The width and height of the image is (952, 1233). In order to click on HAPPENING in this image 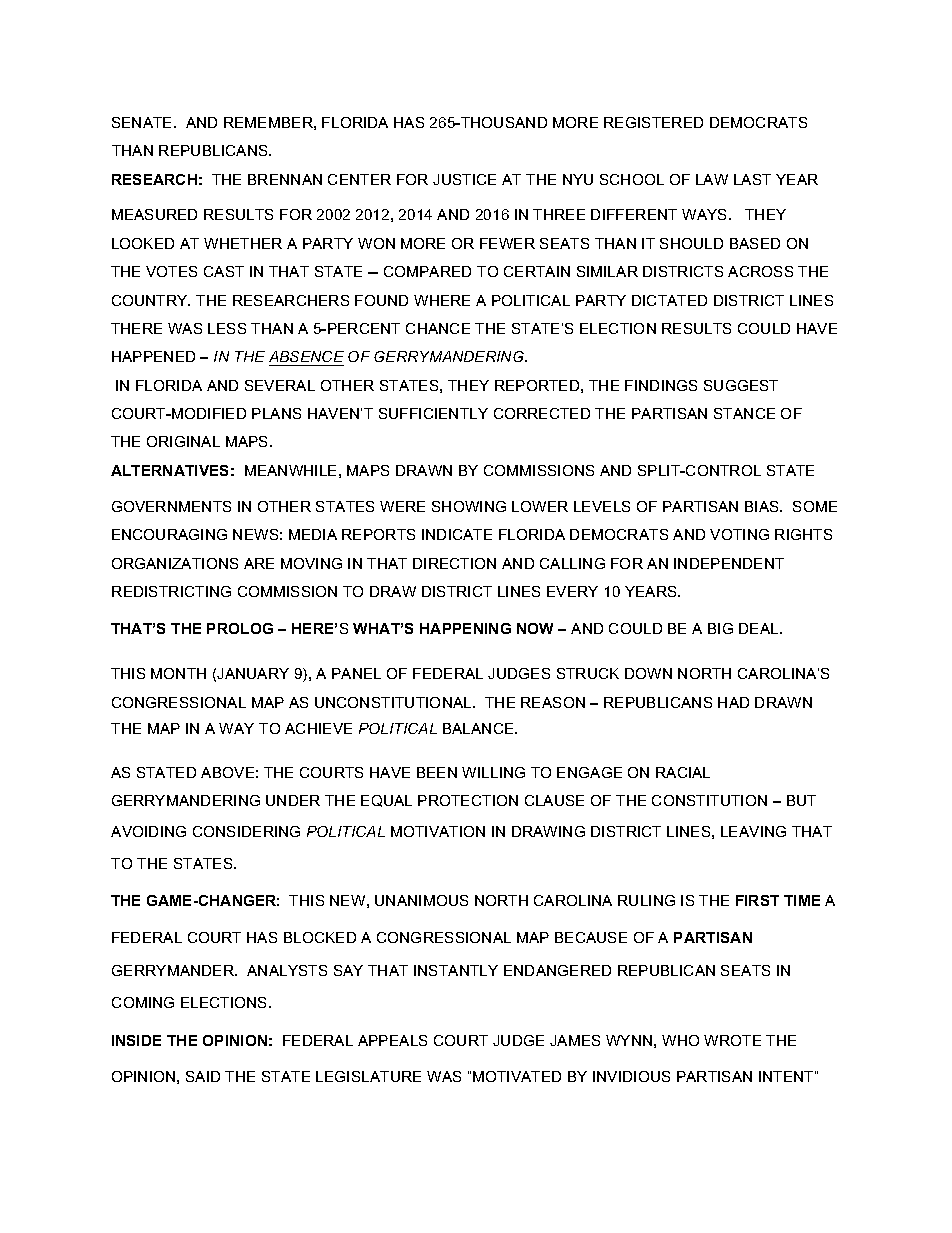, I will do `click(465, 628)`.
